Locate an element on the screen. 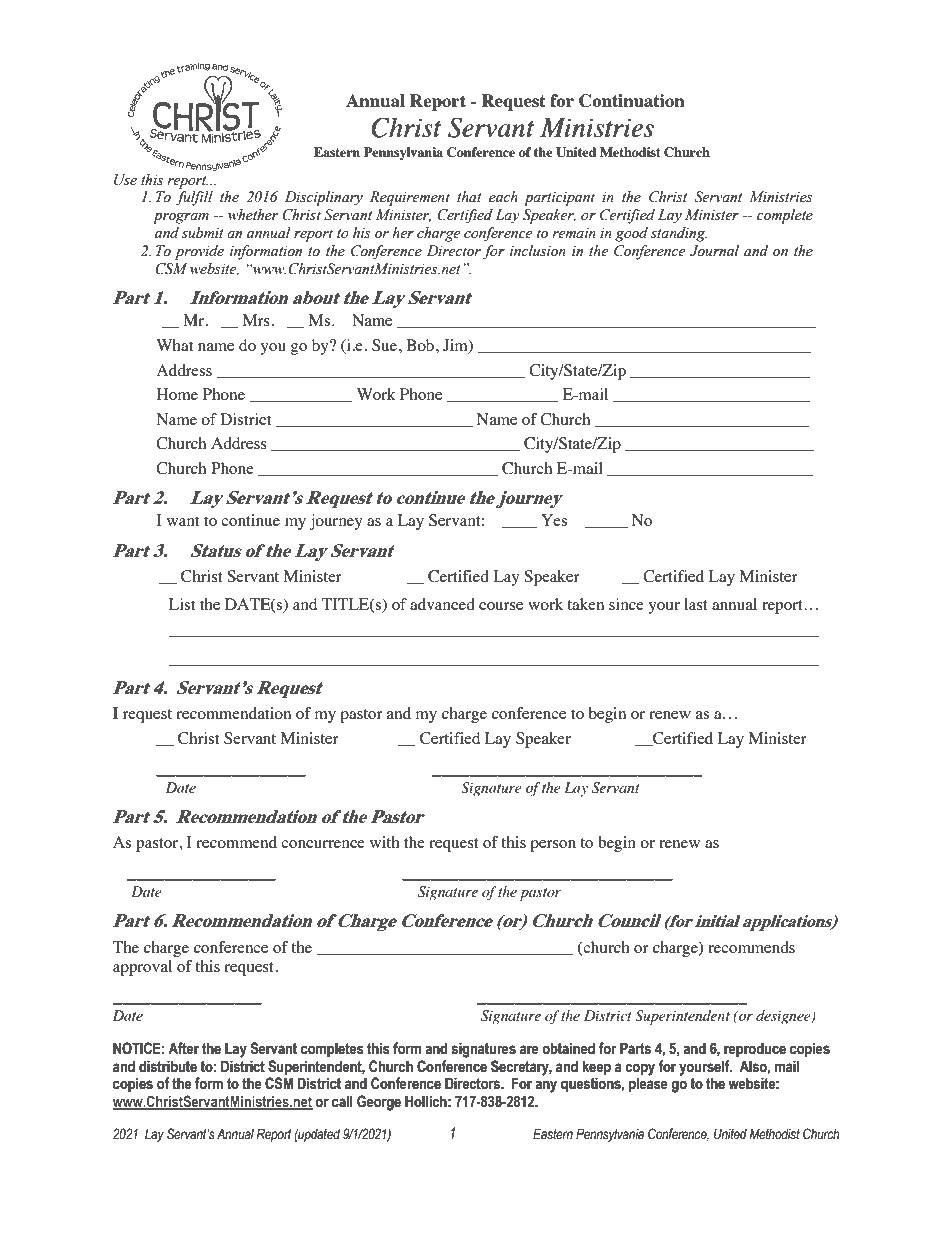  advanced is located at coordinates (442, 604).
